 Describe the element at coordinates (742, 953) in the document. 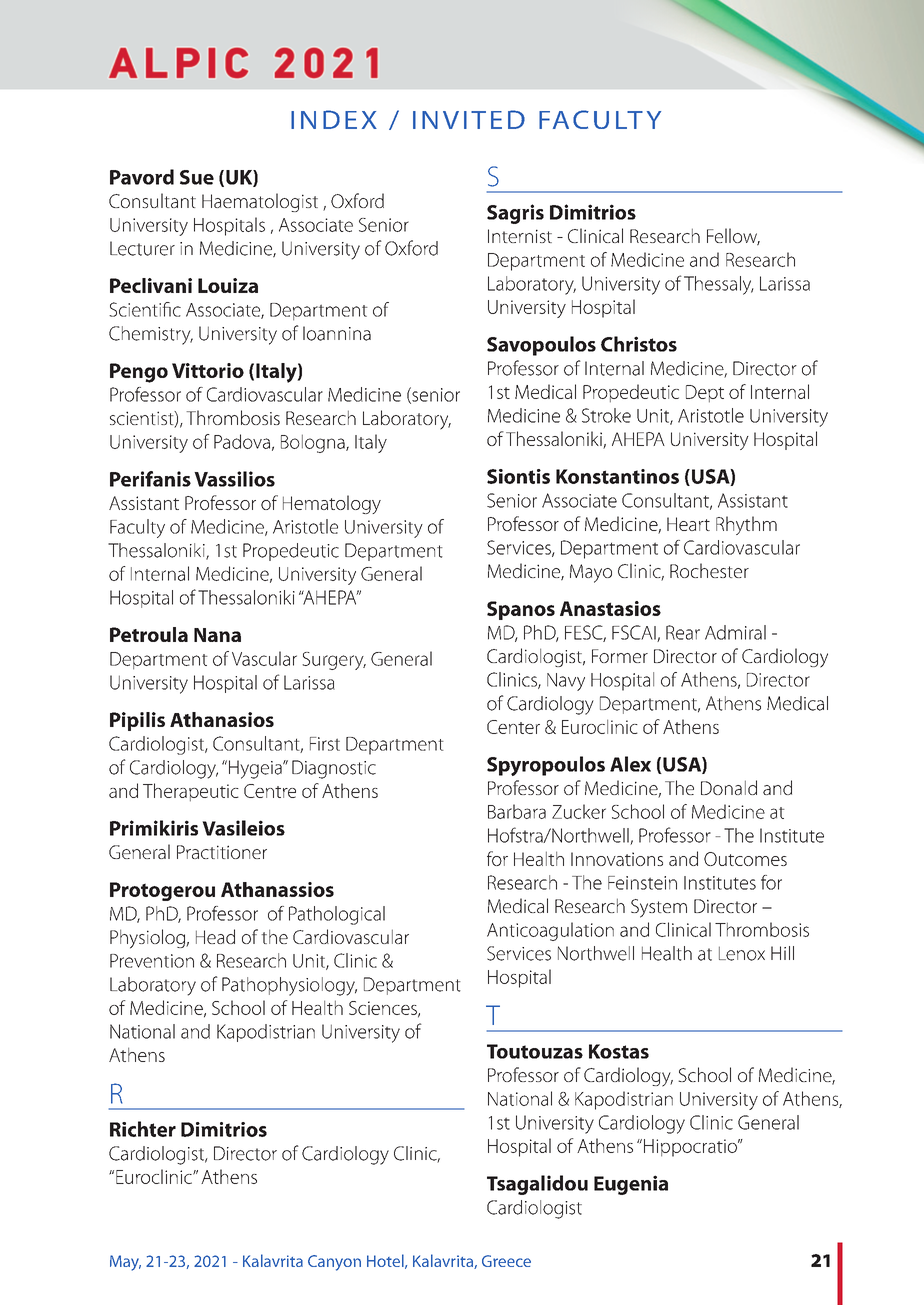

I see `Lenox` at that location.
